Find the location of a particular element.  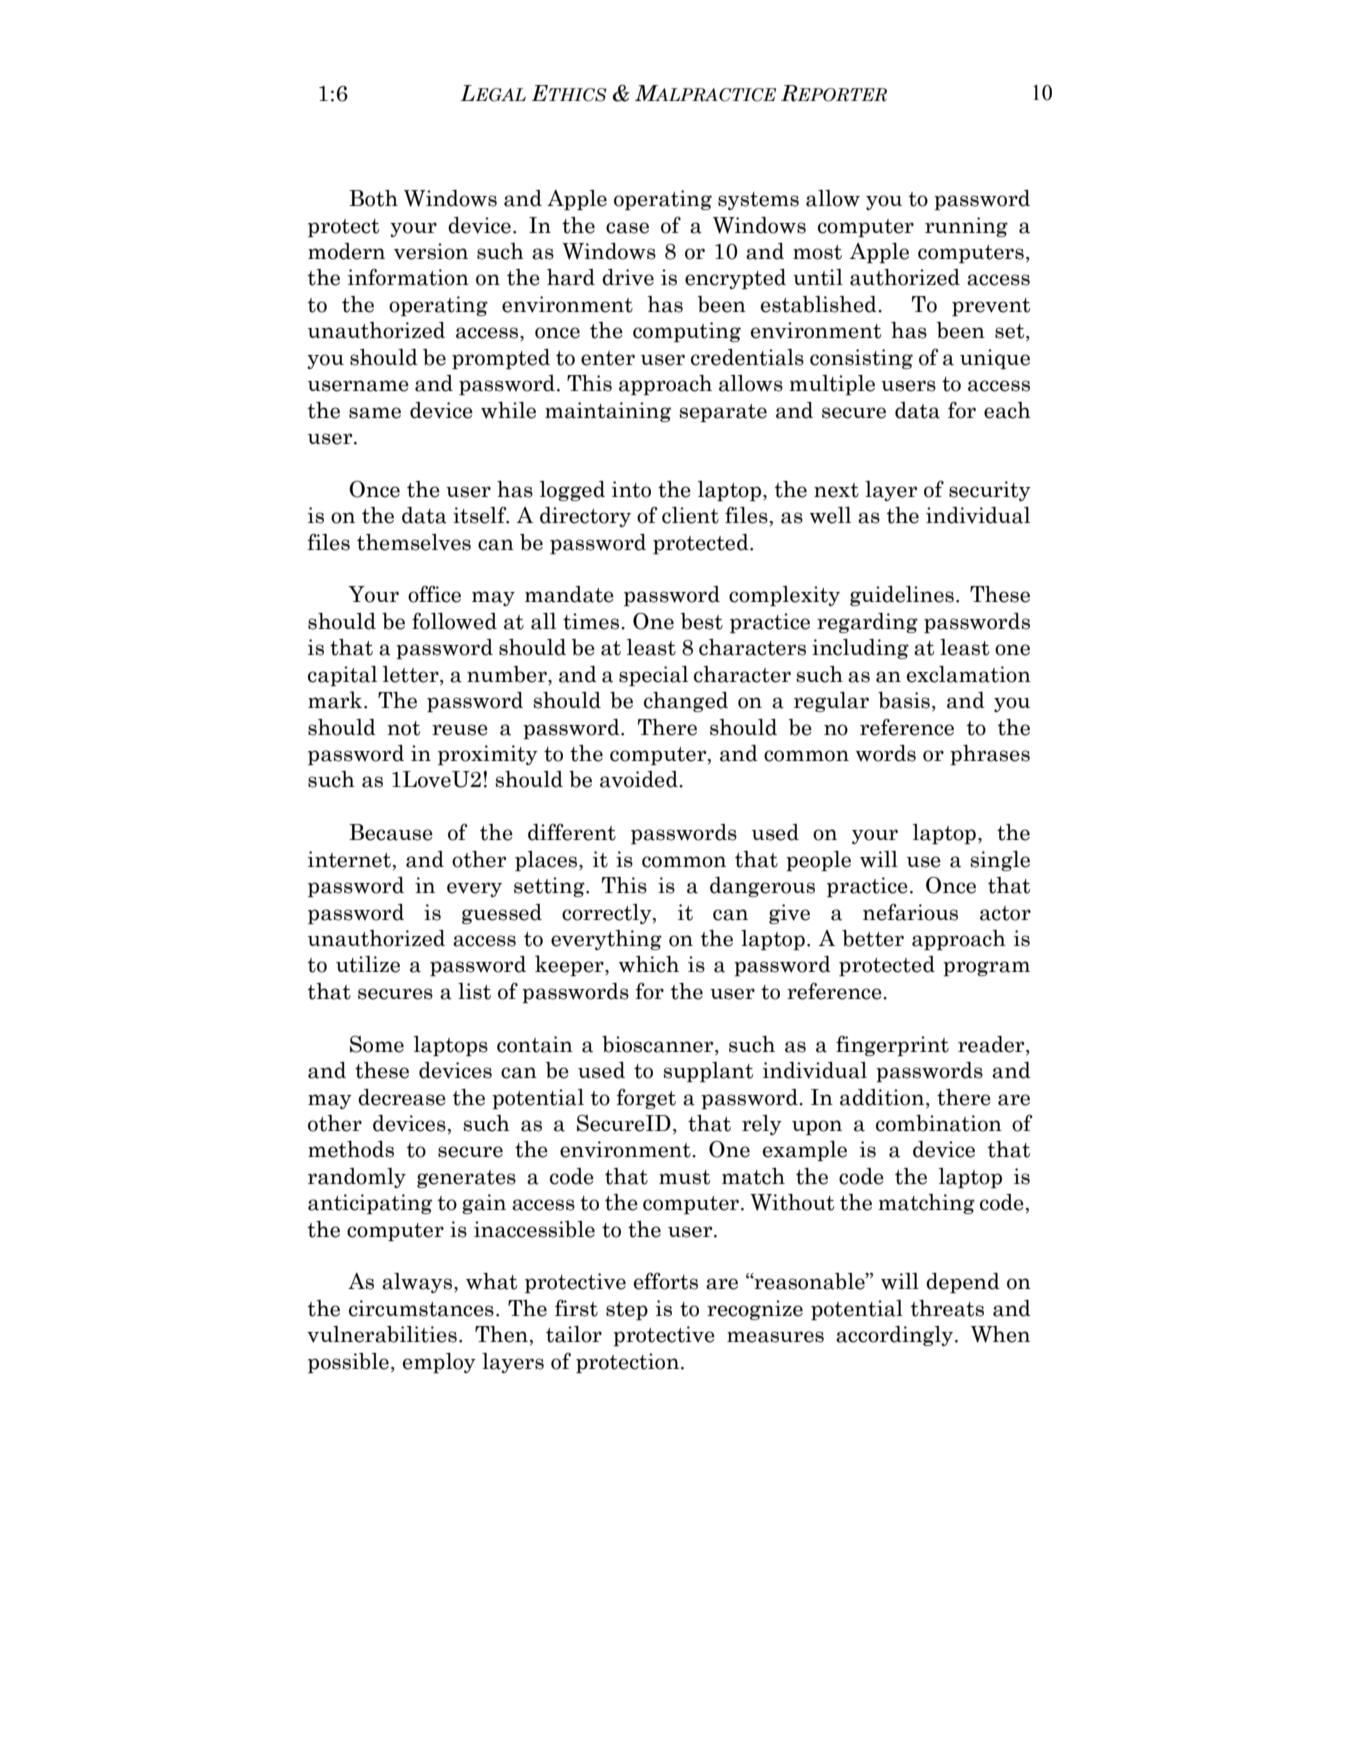

running is located at coordinates (966, 227).
